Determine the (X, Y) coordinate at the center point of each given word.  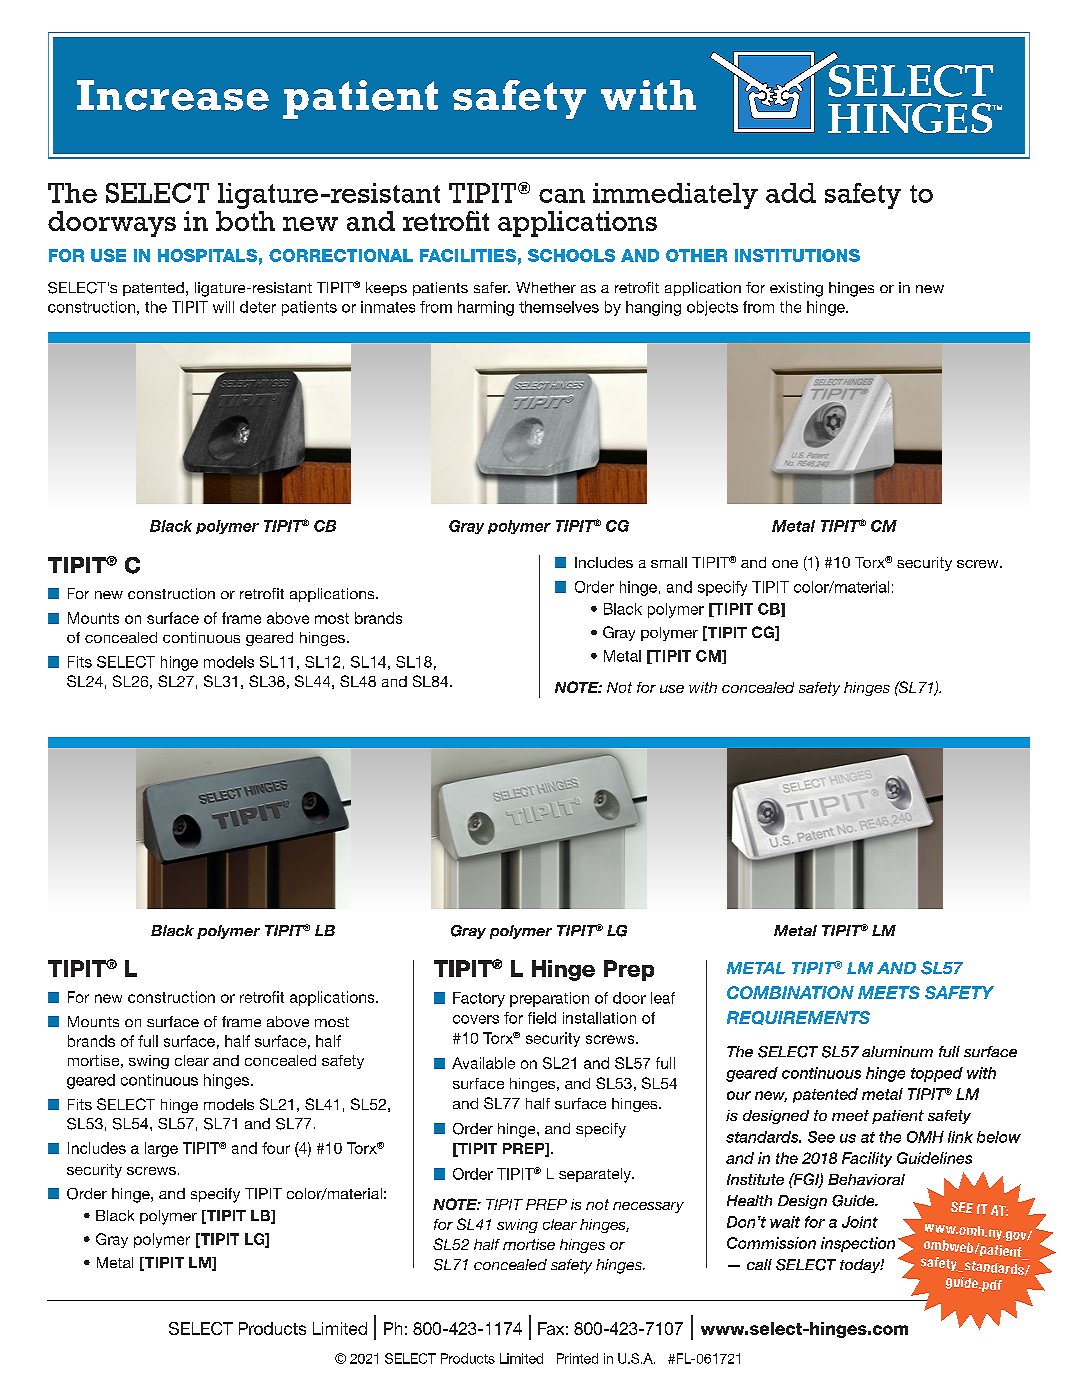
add (791, 193)
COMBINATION (790, 992)
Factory (479, 999)
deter (258, 307)
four (276, 1148)
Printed (577, 1358)
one (785, 564)
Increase (173, 95)
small (669, 562)
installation (599, 1018)
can (562, 196)
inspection (858, 1244)
